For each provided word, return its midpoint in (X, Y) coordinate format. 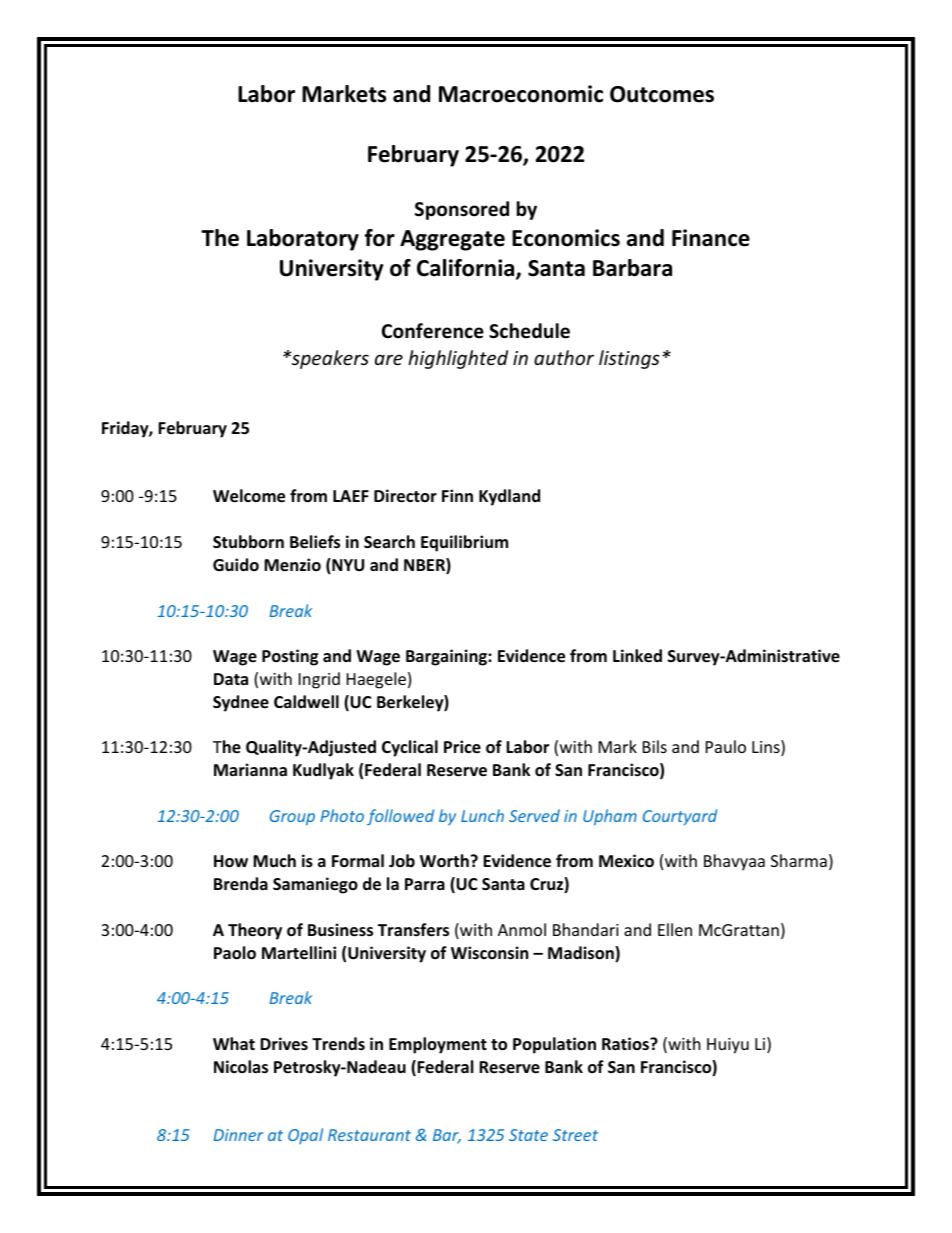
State (528, 1135)
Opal (305, 1136)
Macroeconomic (521, 94)
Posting (290, 657)
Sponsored (462, 210)
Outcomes (662, 94)
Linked (637, 656)
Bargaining (447, 657)
